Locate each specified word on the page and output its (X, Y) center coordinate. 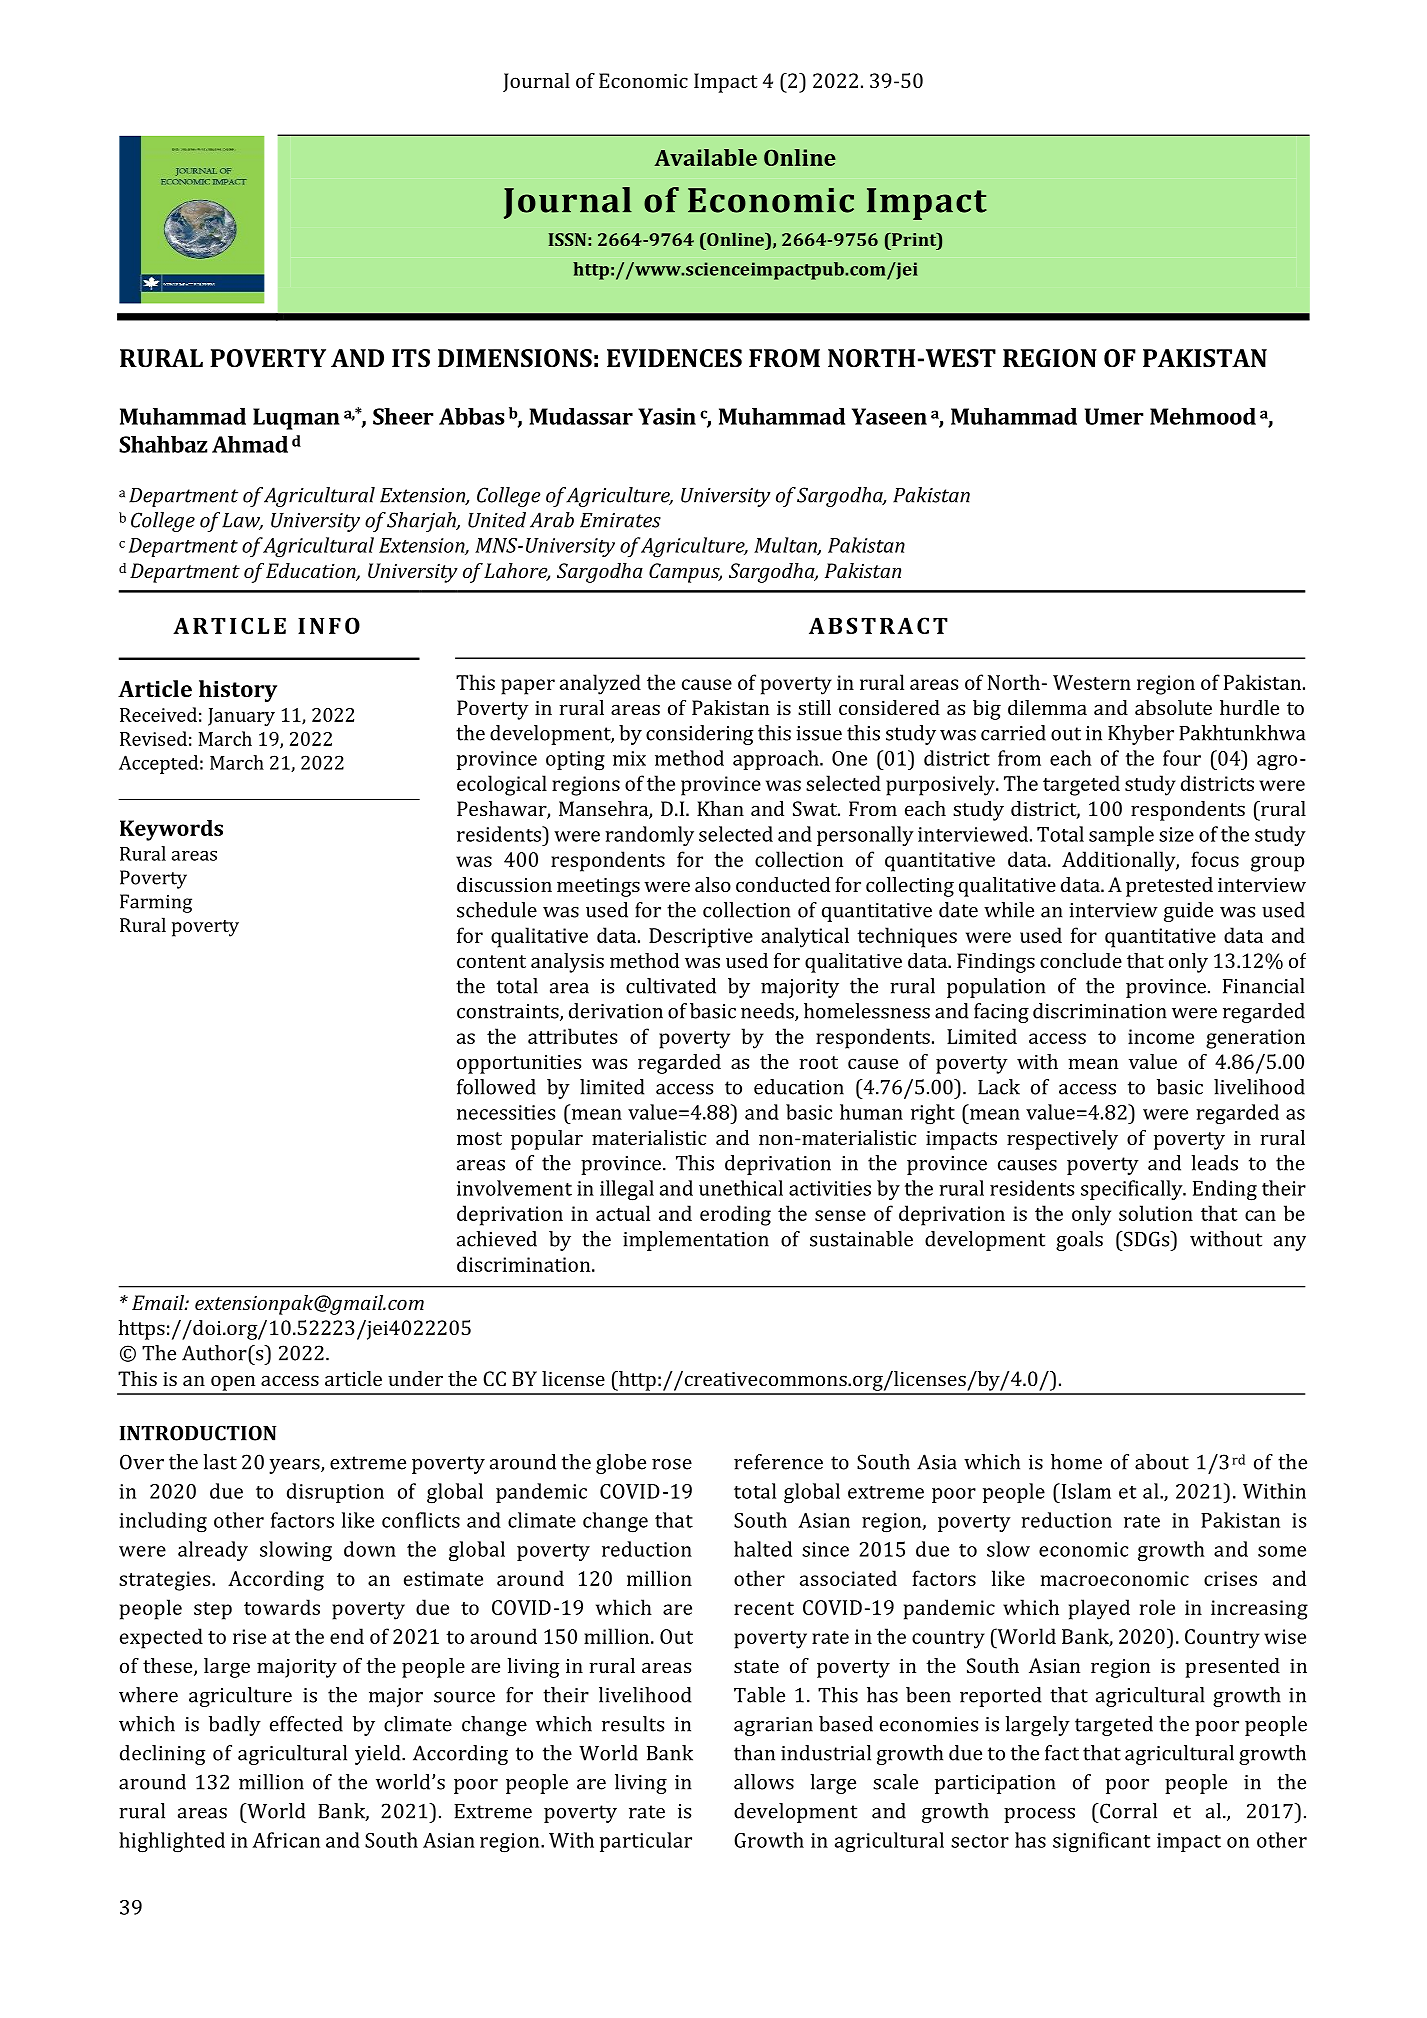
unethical (741, 1188)
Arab (552, 520)
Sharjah (422, 522)
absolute (1173, 707)
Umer (1114, 416)
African (286, 1840)
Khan (720, 808)
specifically (1133, 1190)
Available (705, 157)
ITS (411, 358)
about (1162, 1462)
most (479, 1138)
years (295, 1466)
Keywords (171, 830)
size (1176, 834)
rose (672, 1464)
